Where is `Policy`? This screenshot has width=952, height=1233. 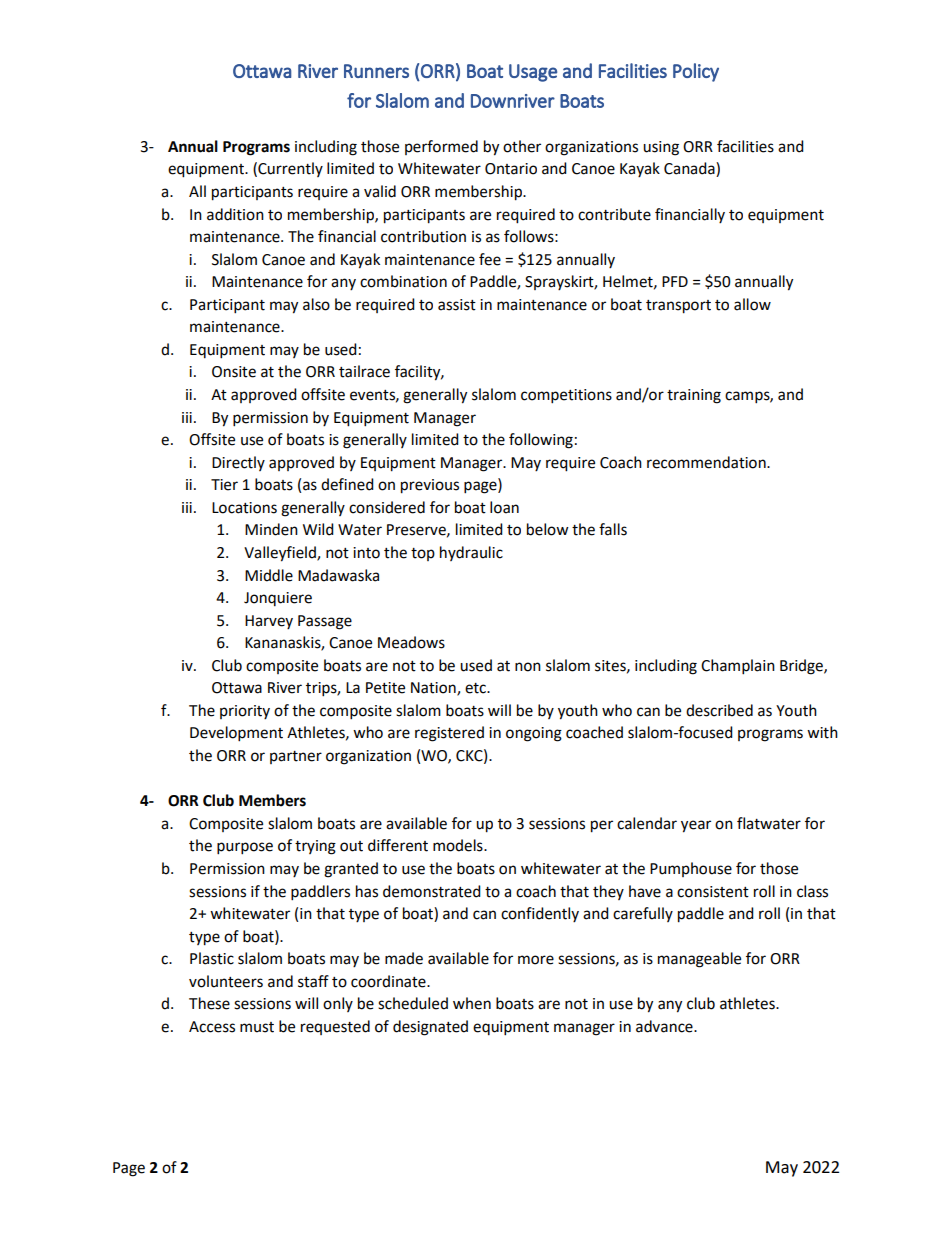 Policy is located at coordinates (696, 72).
